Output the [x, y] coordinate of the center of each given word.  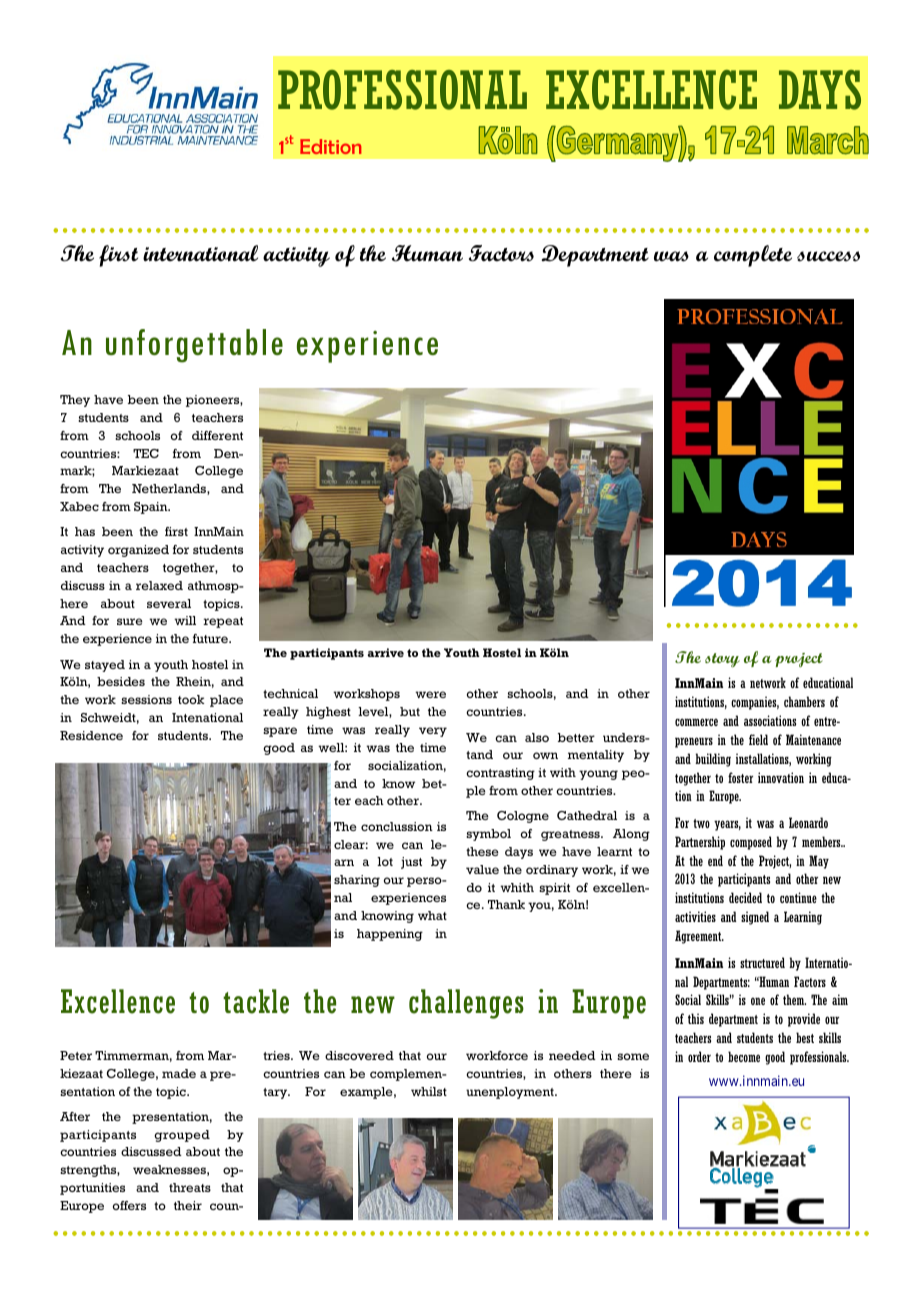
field [758, 739]
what [432, 915]
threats [190, 1187]
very [433, 732]
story [722, 660]
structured [762, 962]
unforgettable [194, 346]
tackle [256, 1001]
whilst [429, 1091]
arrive [386, 652]
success [828, 256]
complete [753, 256]
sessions [146, 699]
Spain [152, 508]
